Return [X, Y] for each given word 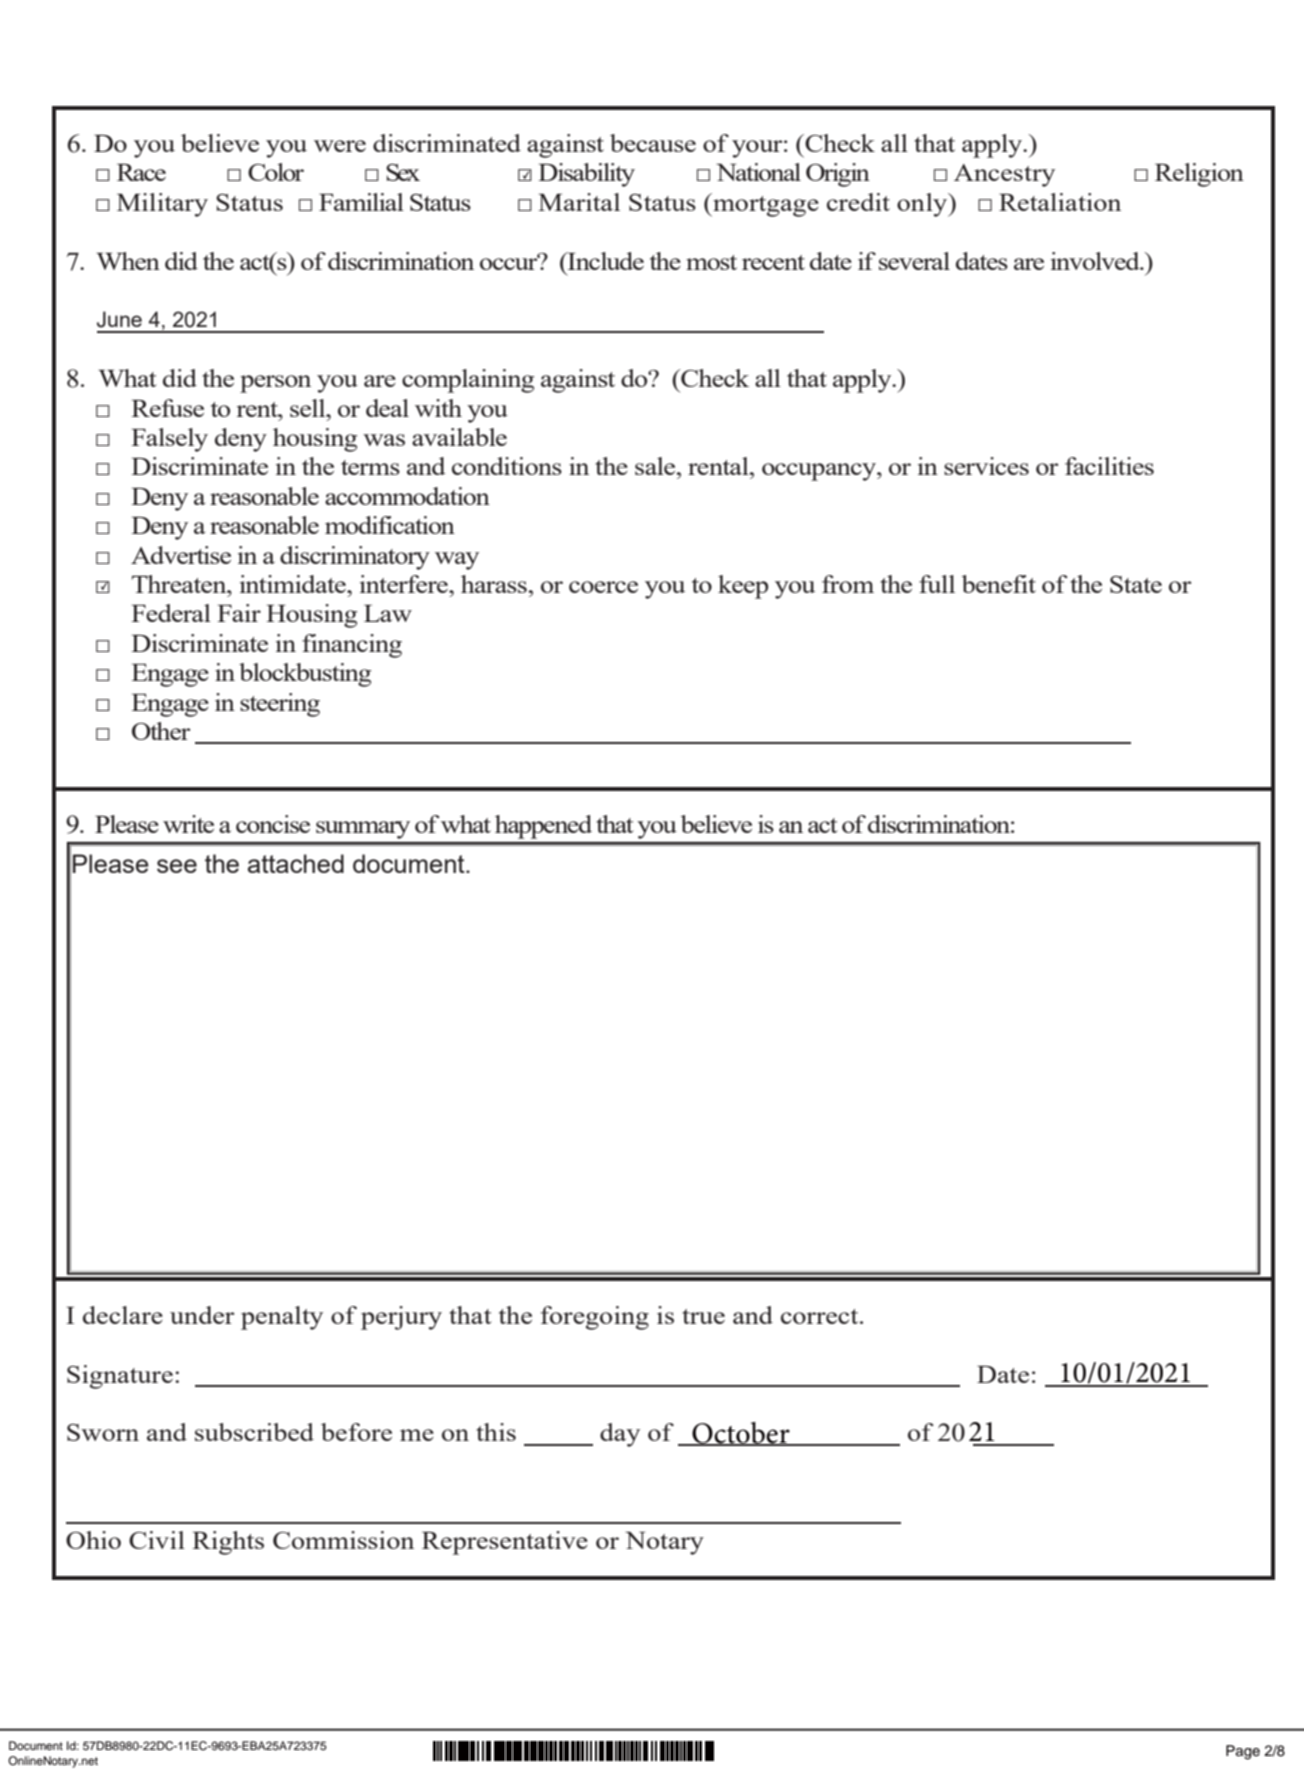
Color [276, 172]
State [1136, 584]
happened [543, 827]
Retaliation [1060, 202]
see [177, 866]
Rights [228, 1543]
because [653, 143]
